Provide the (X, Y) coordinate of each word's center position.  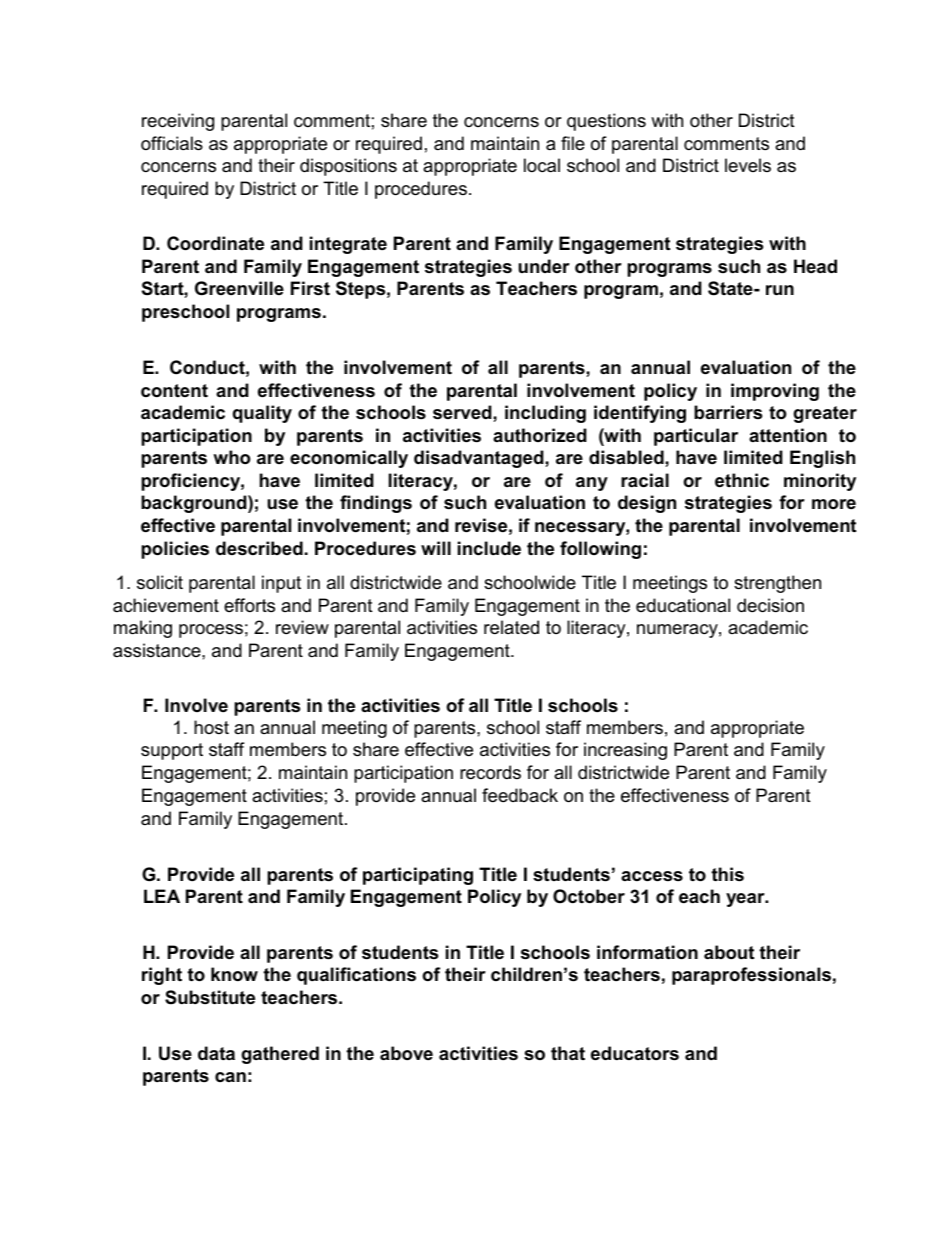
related (511, 627)
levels (748, 165)
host (211, 727)
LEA (162, 896)
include (489, 548)
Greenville (239, 288)
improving (775, 392)
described (259, 548)
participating (418, 876)
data (216, 1053)
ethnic (742, 480)
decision (770, 605)
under (544, 266)
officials (172, 143)
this (727, 874)
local (542, 165)
